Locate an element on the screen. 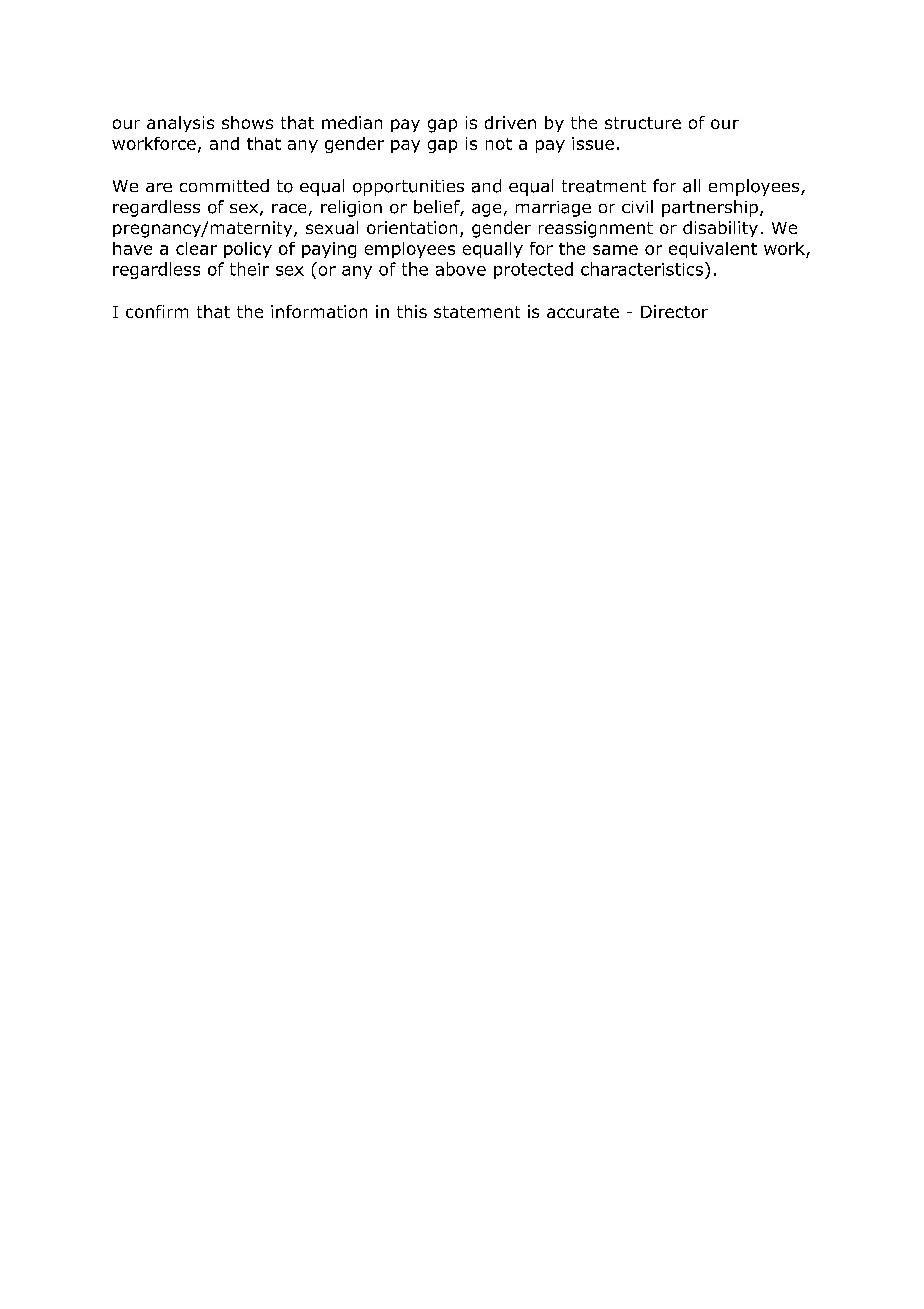  their is located at coordinates (249, 269).
